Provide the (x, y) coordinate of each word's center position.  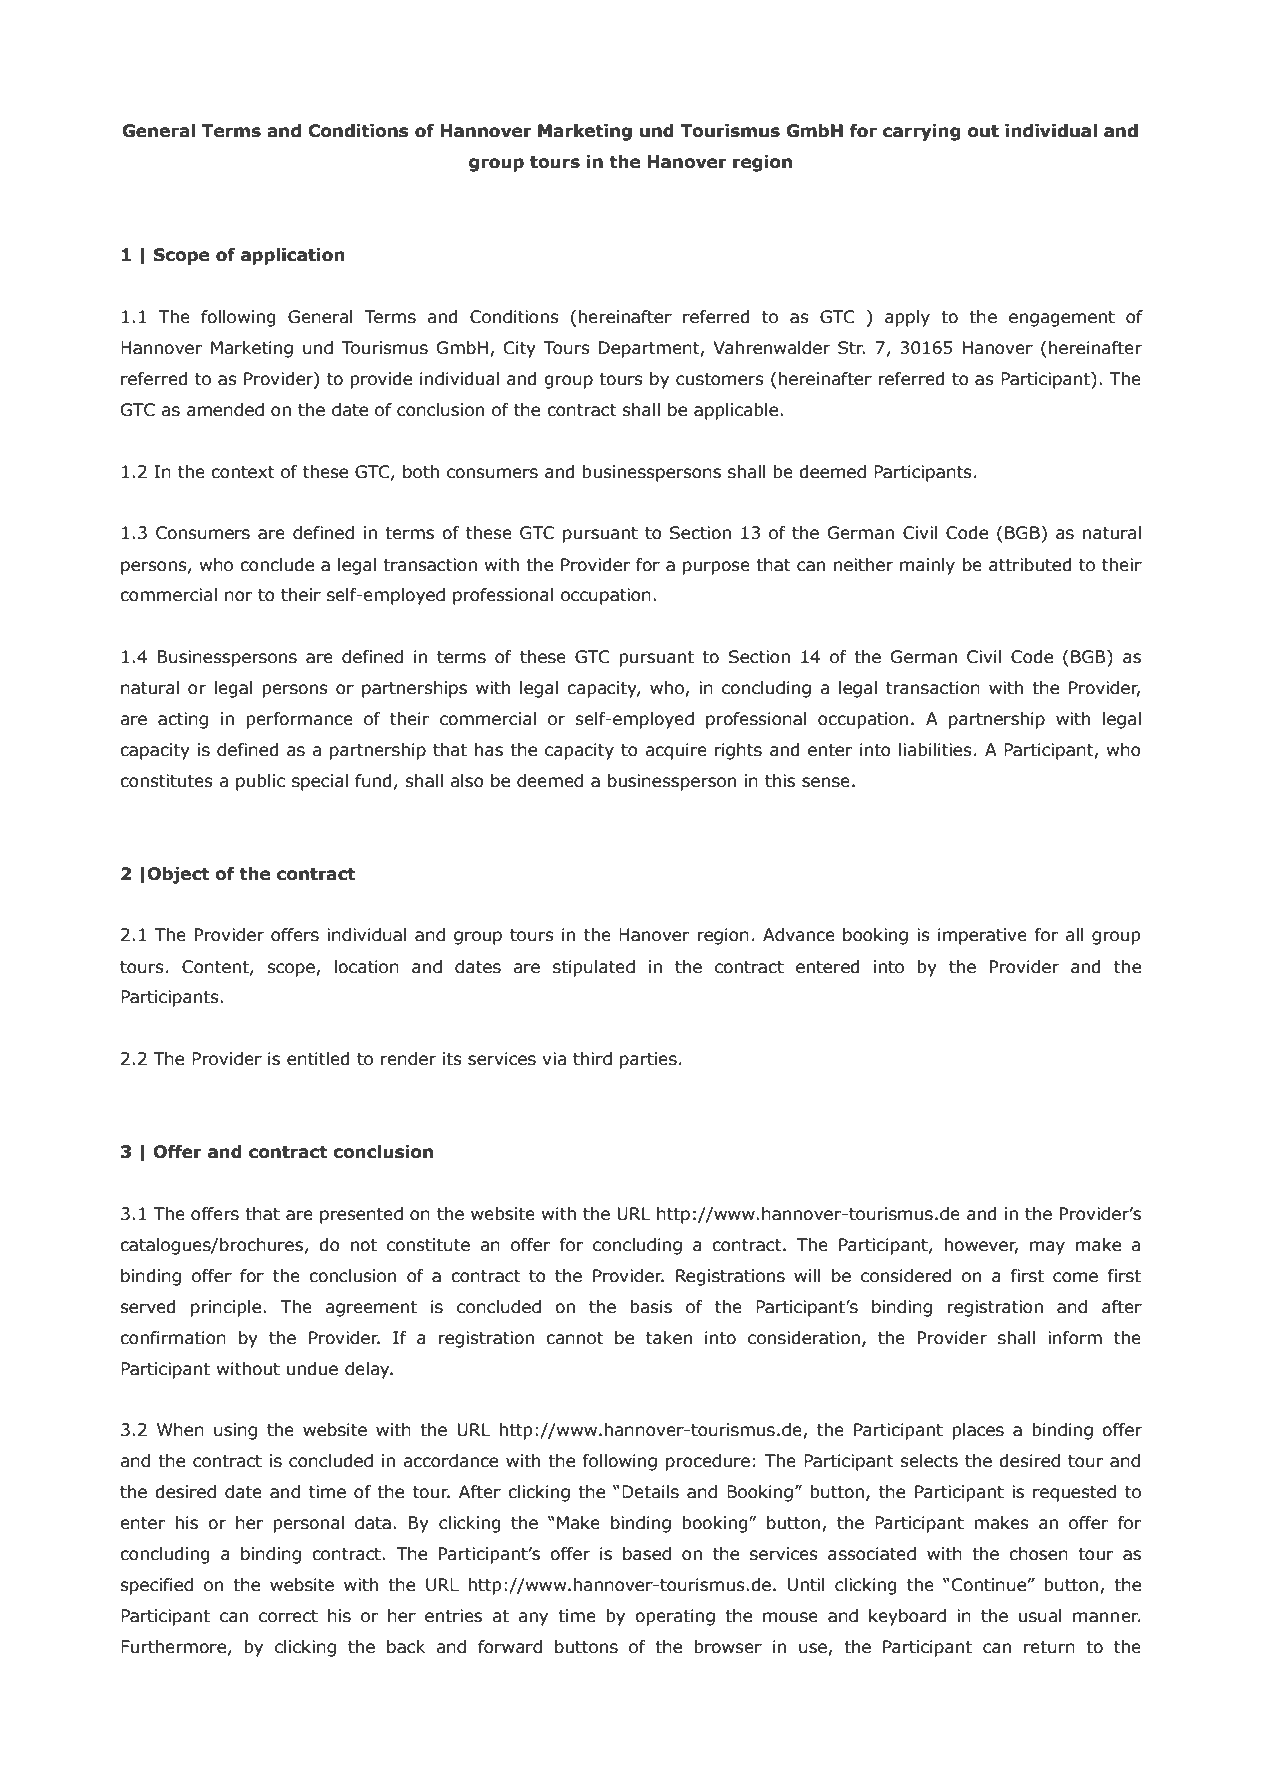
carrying (922, 132)
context (242, 472)
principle (227, 1308)
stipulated (594, 968)
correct (288, 1616)
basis (651, 1307)
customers (720, 379)
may (1047, 1248)
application (293, 256)
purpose (716, 568)
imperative (982, 936)
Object (178, 875)
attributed (1030, 565)
